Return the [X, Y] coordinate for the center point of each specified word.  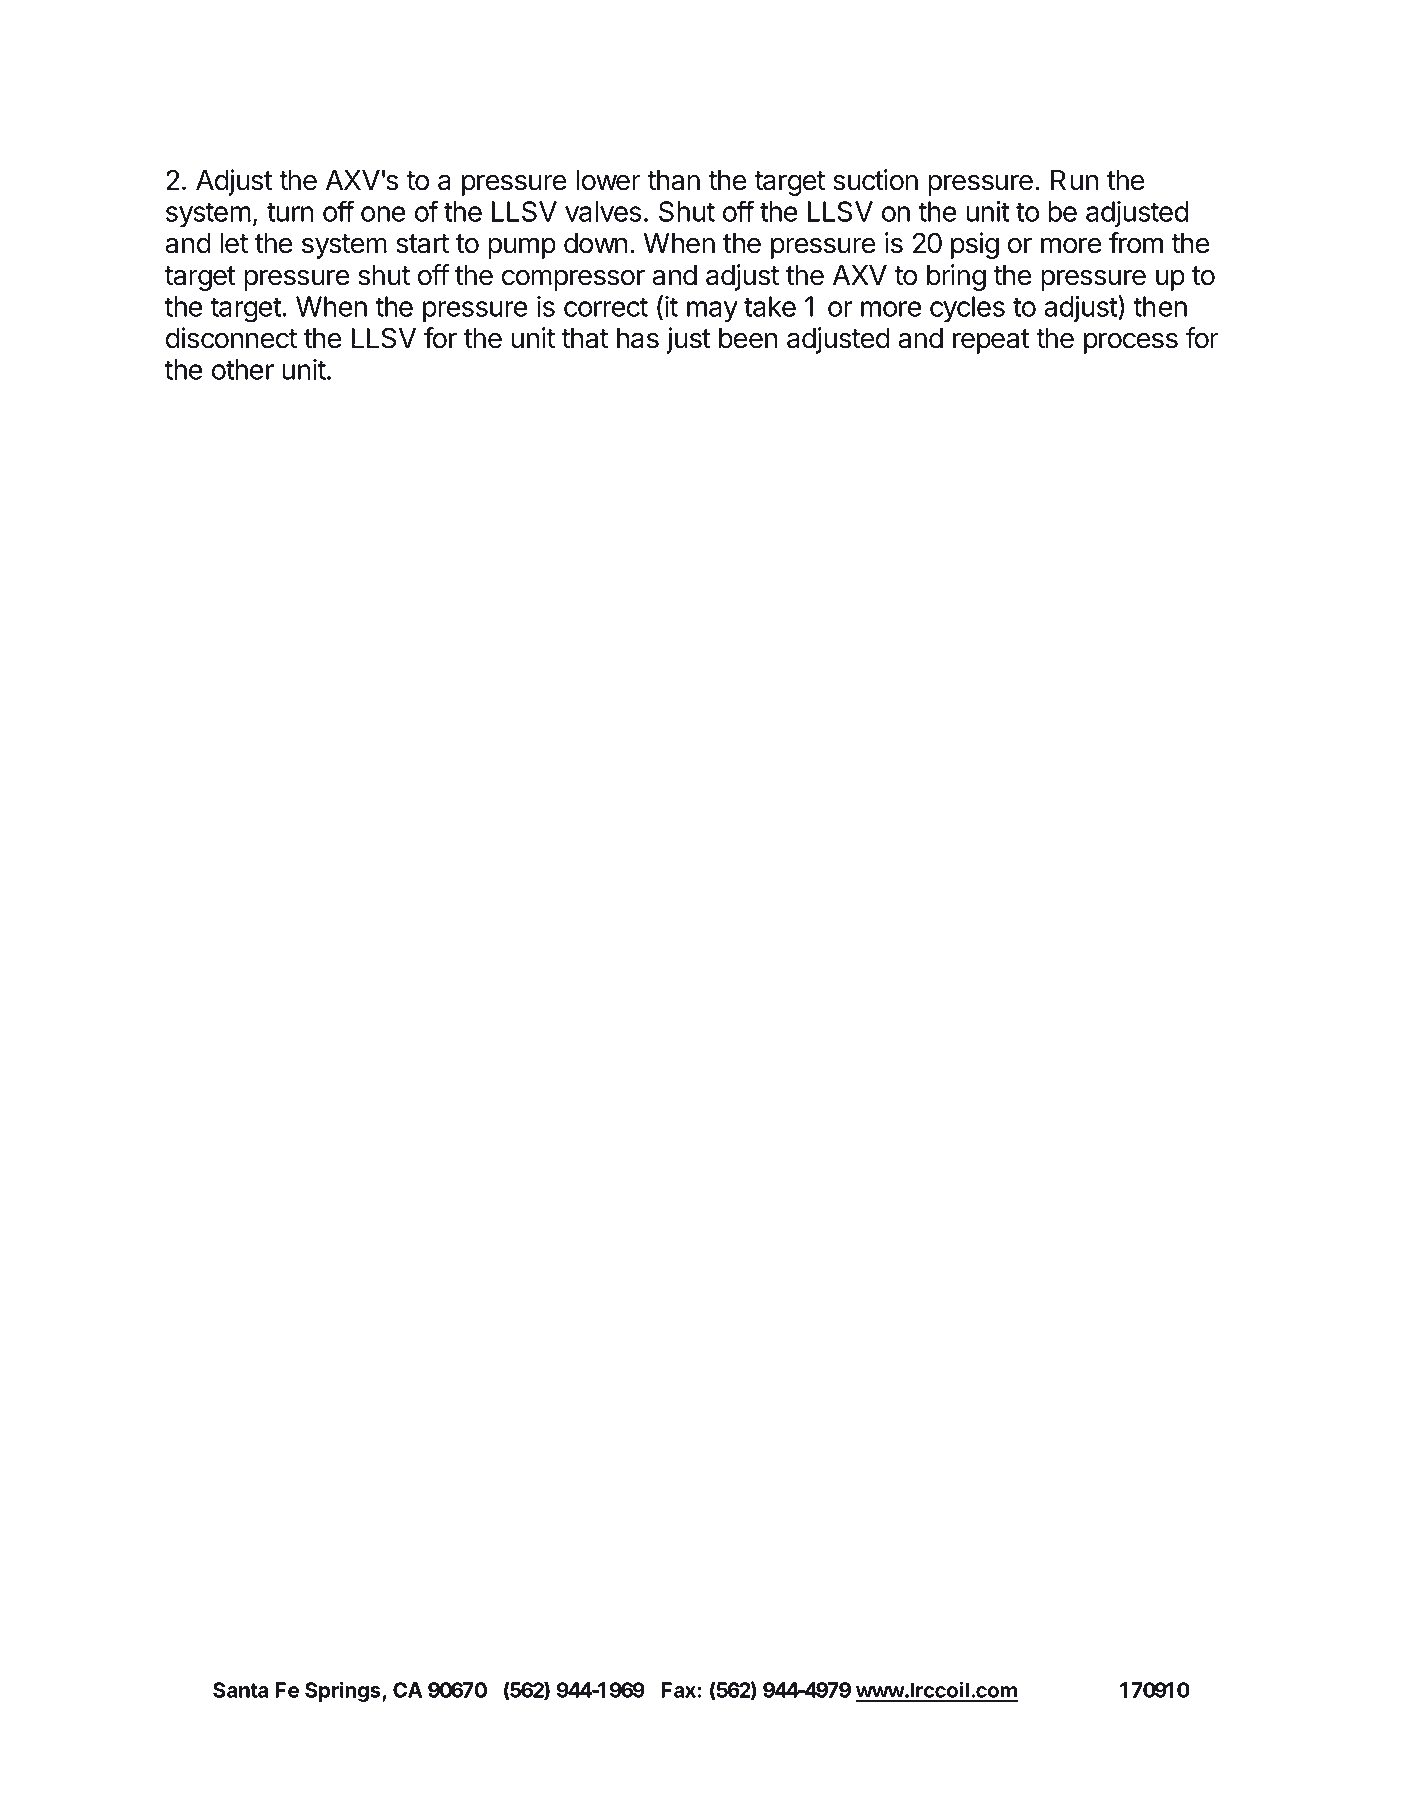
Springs [344, 1691]
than [673, 180]
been [748, 338]
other [243, 369]
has [638, 338]
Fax [679, 1690]
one [383, 214]
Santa [241, 1690]
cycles [967, 309]
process [1131, 343]
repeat [991, 341]
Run [1074, 180]
